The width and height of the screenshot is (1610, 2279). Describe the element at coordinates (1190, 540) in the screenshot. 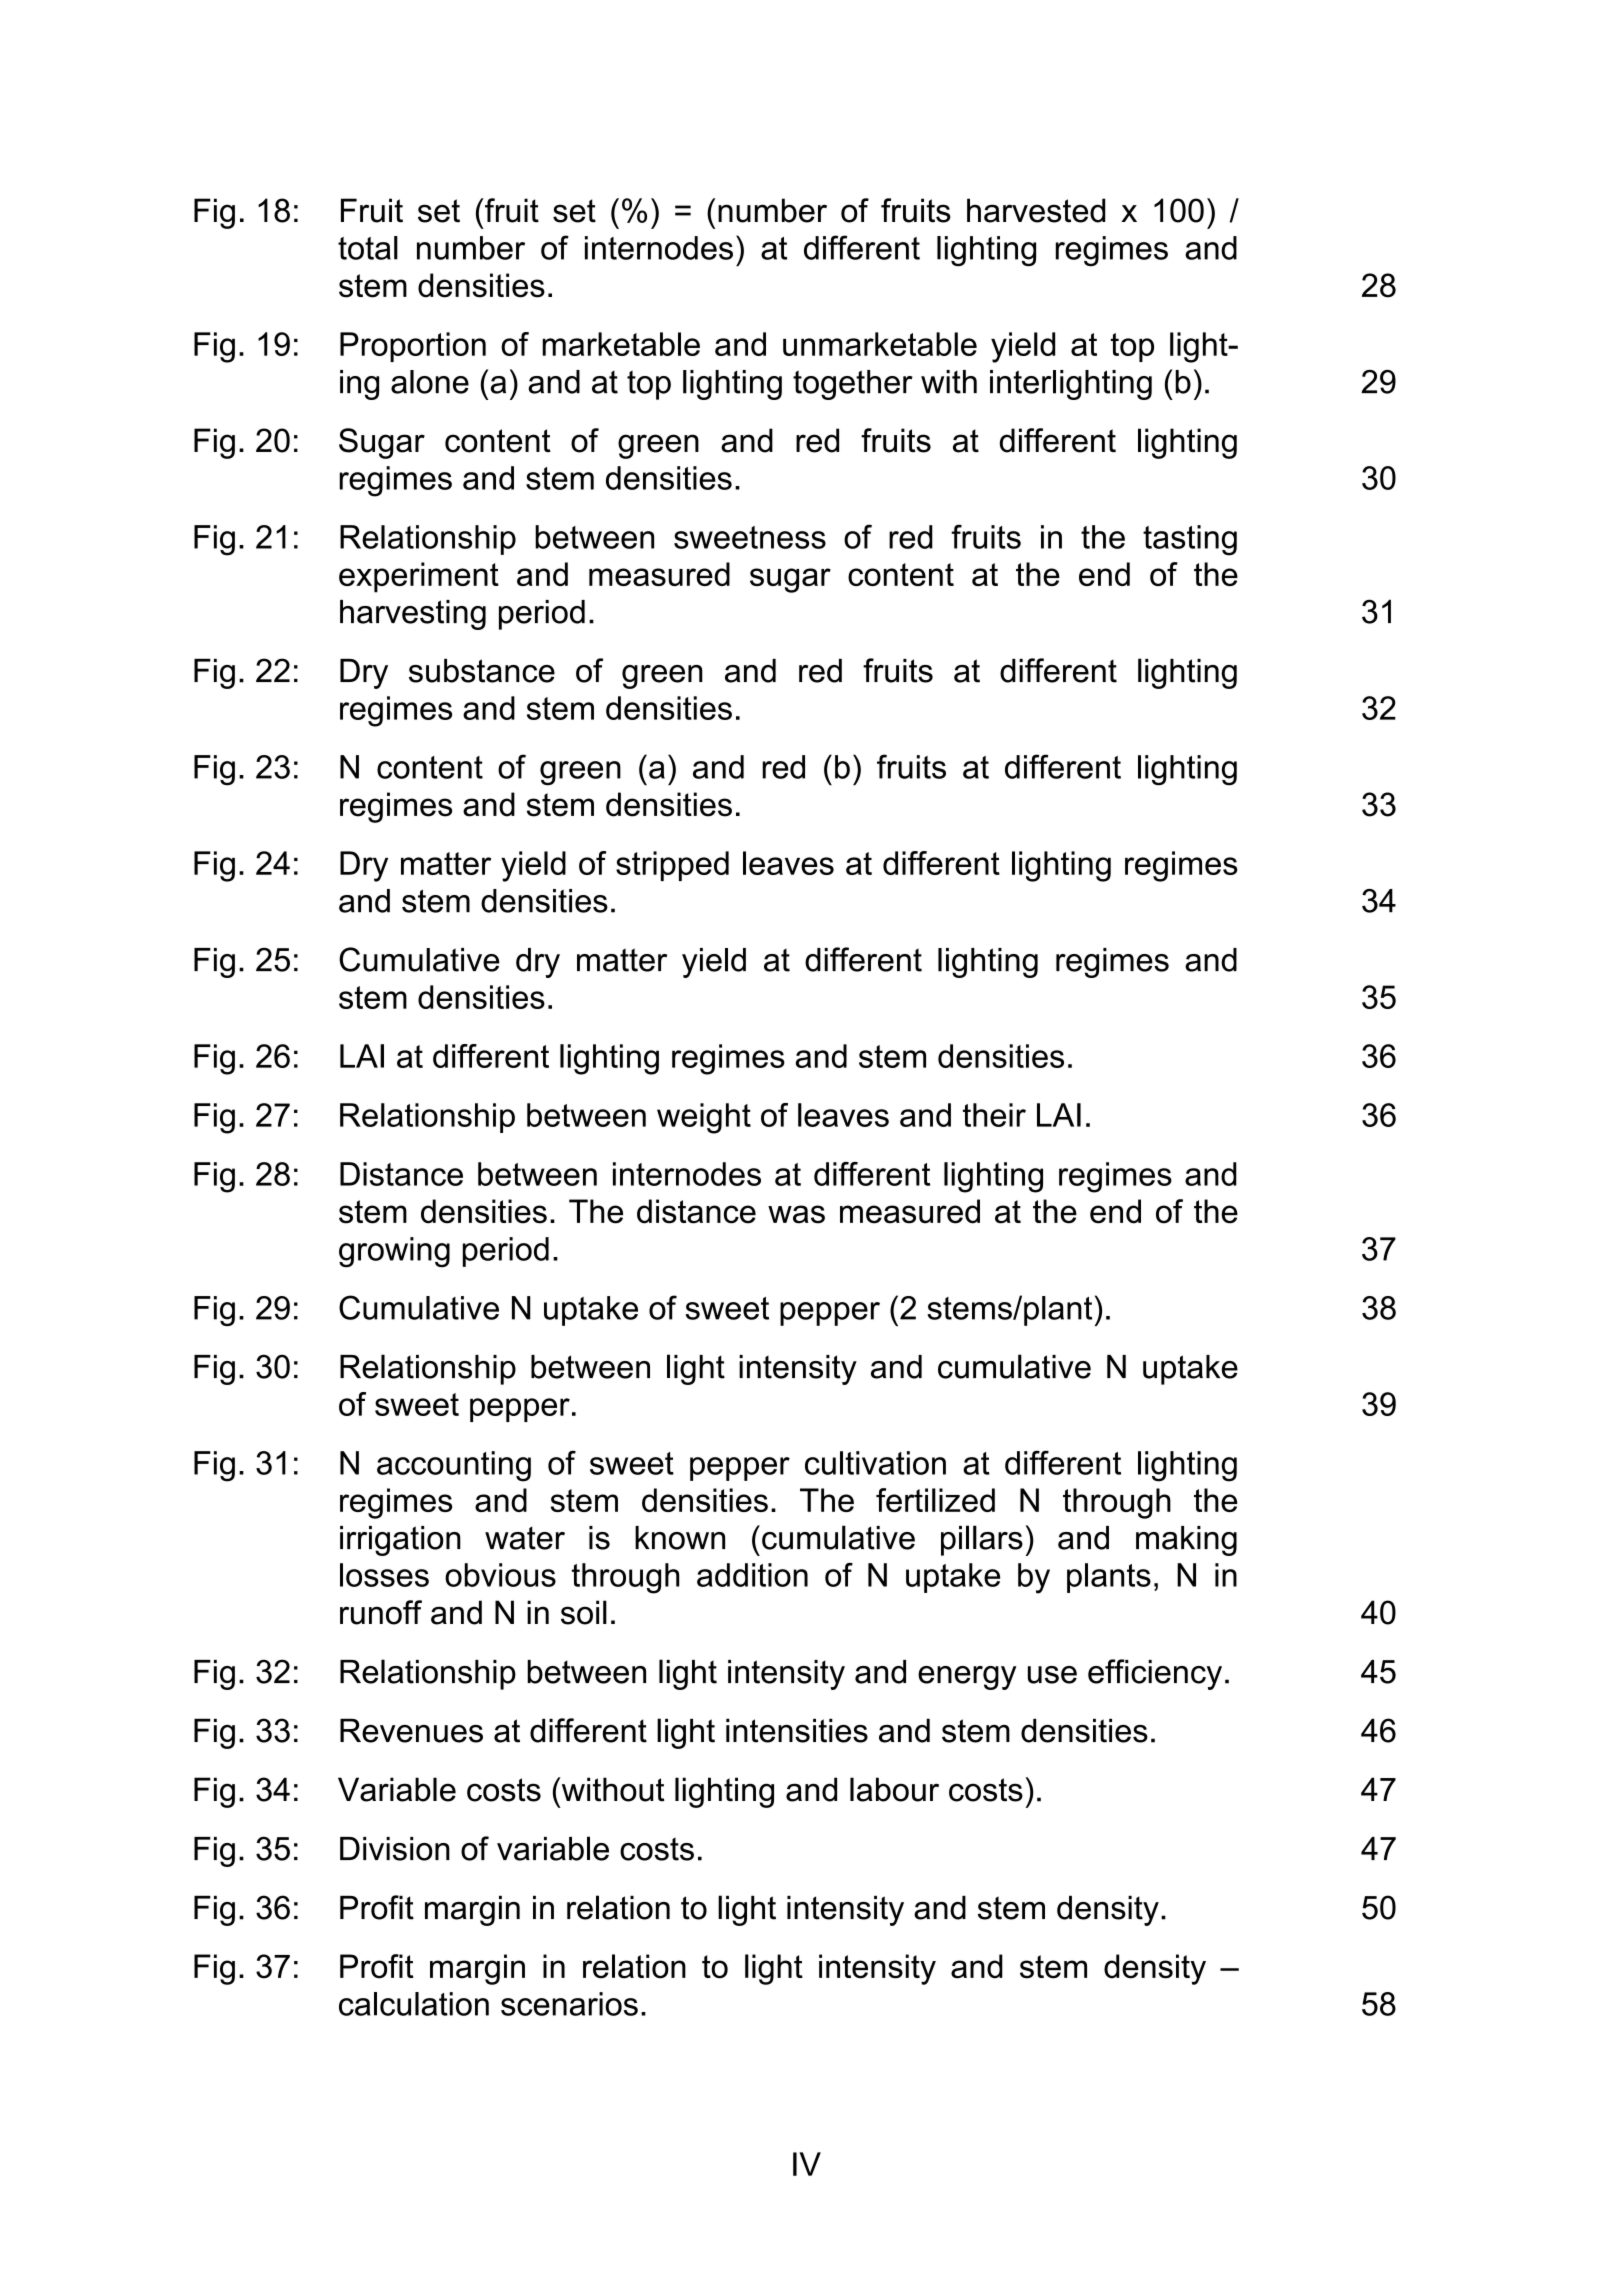

I see `tasting` at that location.
